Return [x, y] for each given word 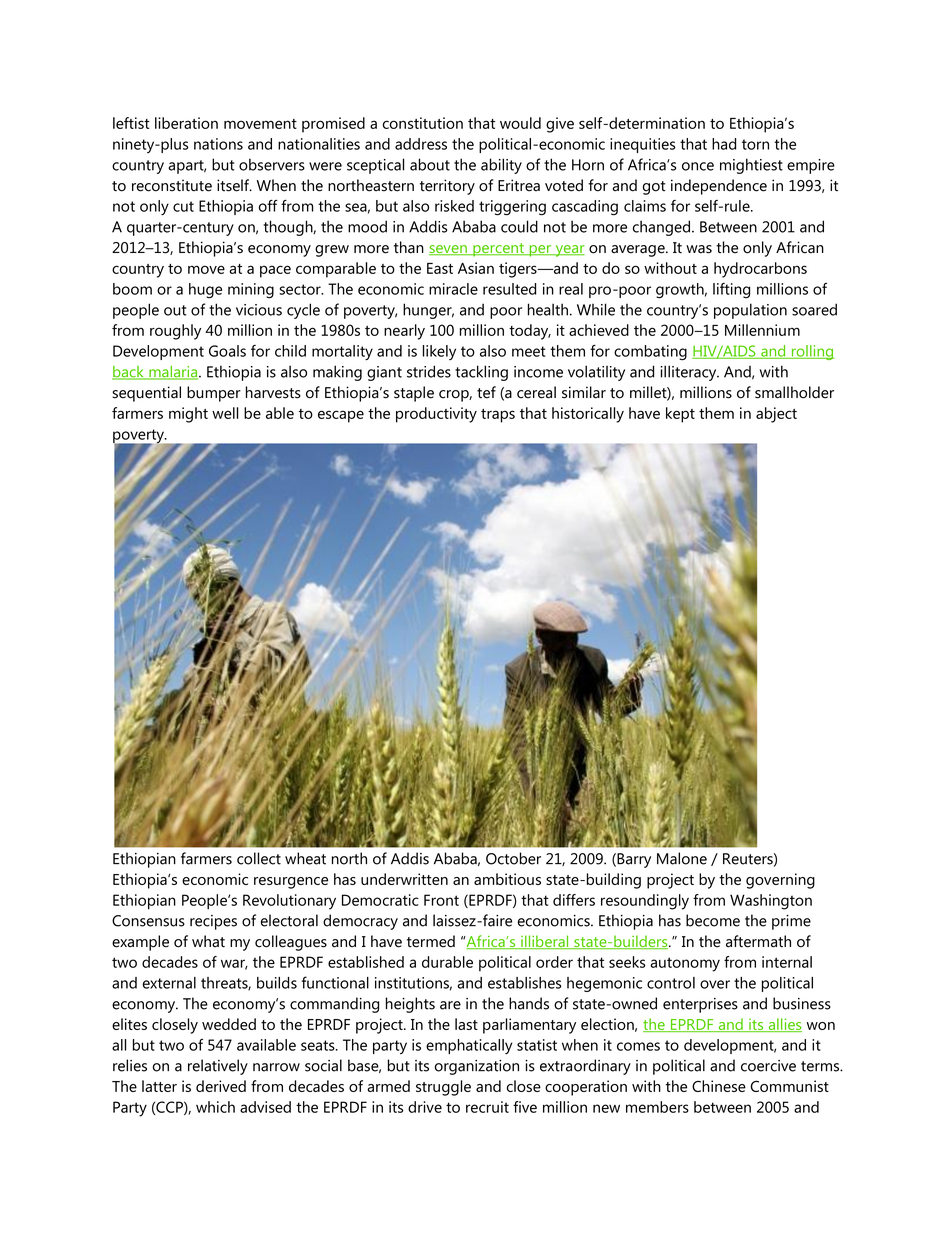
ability [501, 166]
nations [218, 144]
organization [477, 1067]
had [724, 144]
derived [221, 1086]
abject [776, 415]
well [225, 413]
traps [498, 416]
